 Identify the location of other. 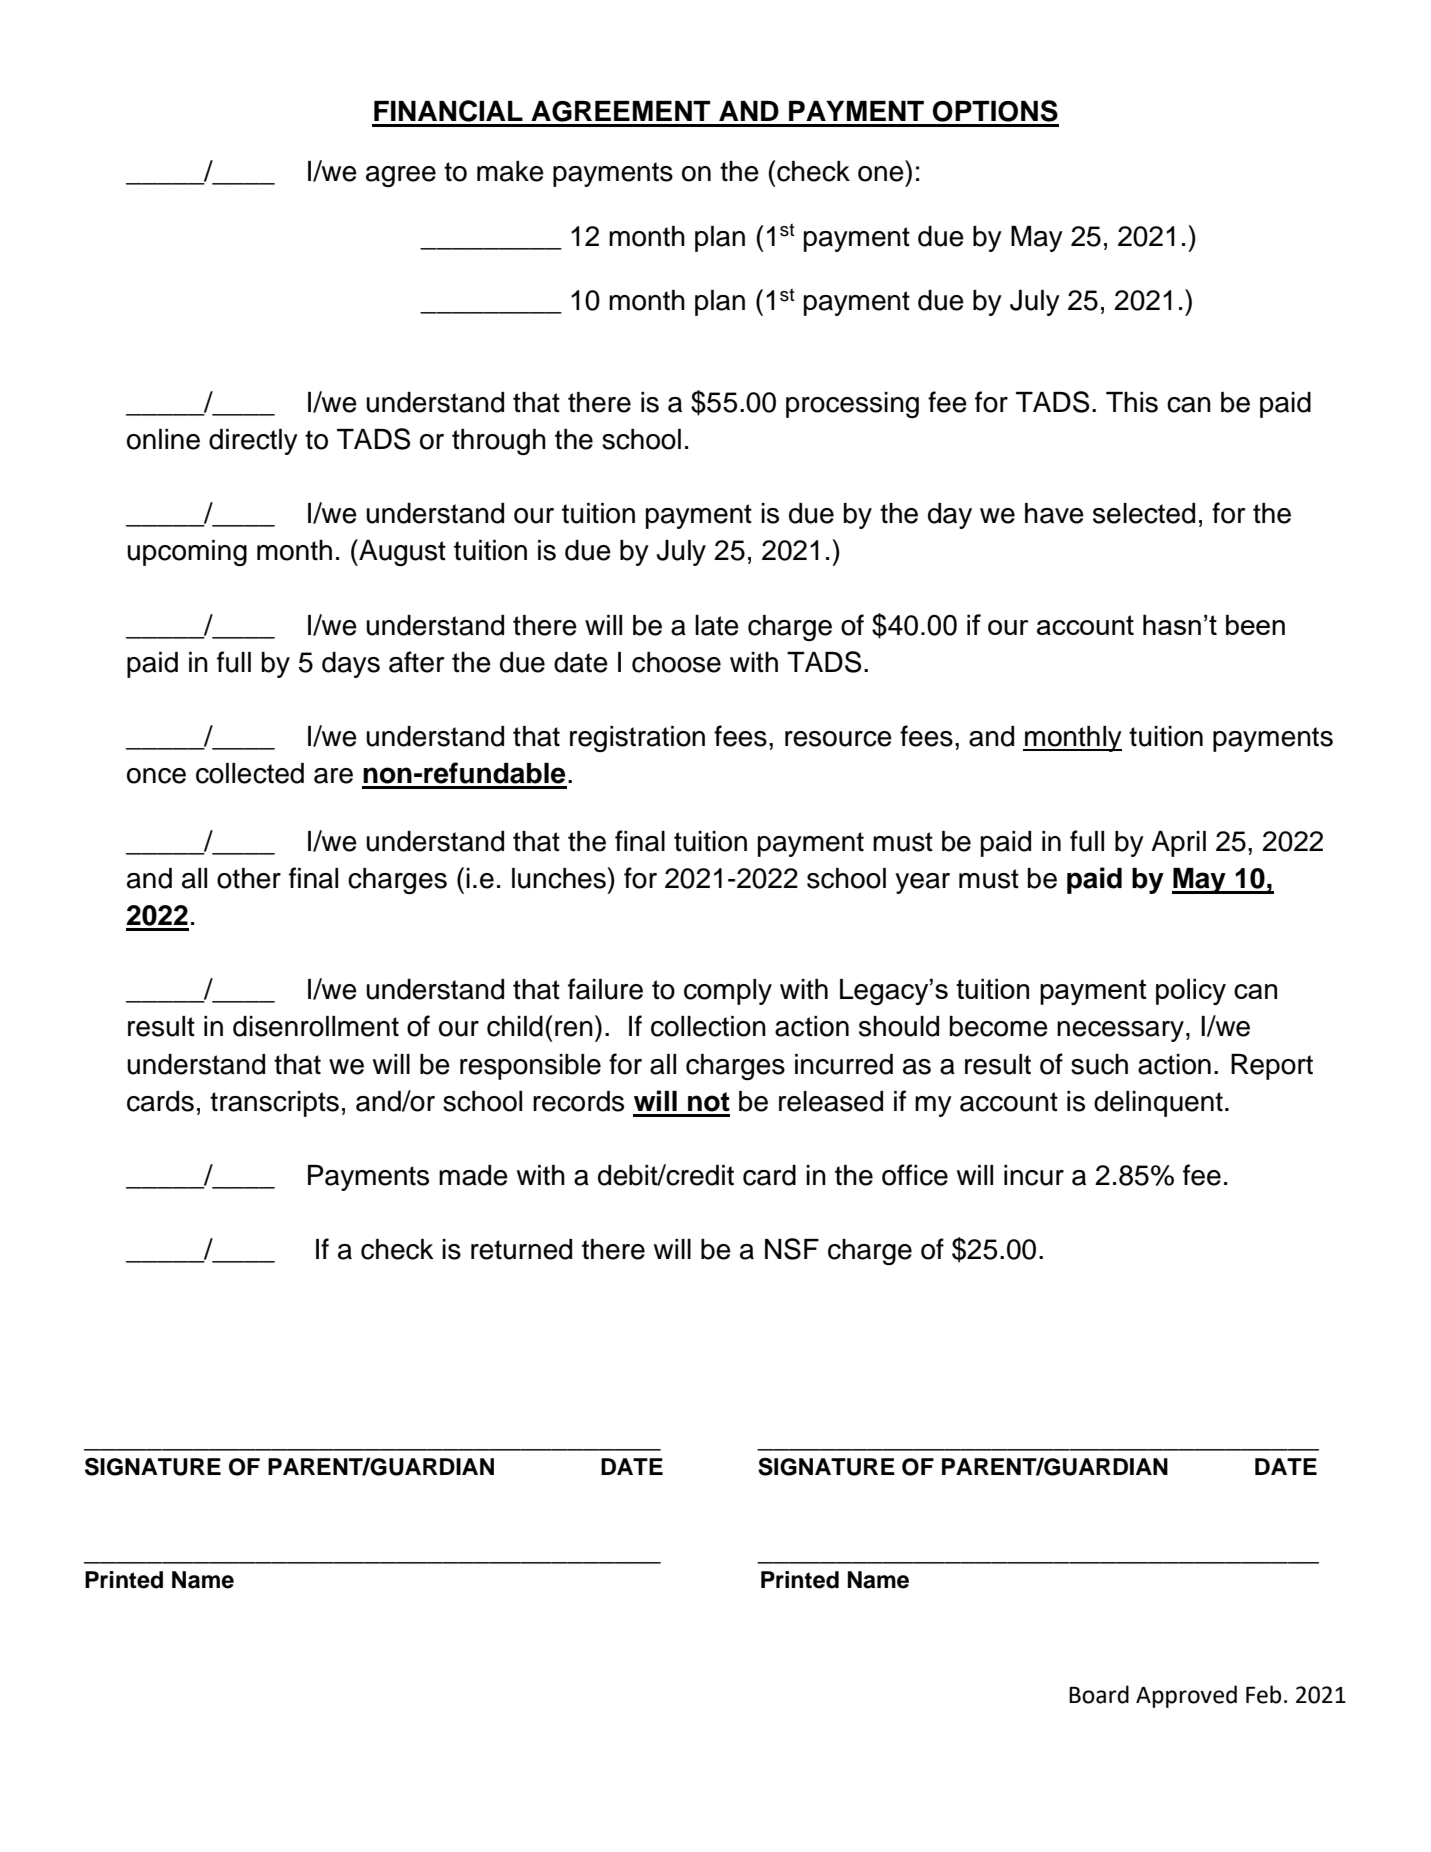
(249, 878).
